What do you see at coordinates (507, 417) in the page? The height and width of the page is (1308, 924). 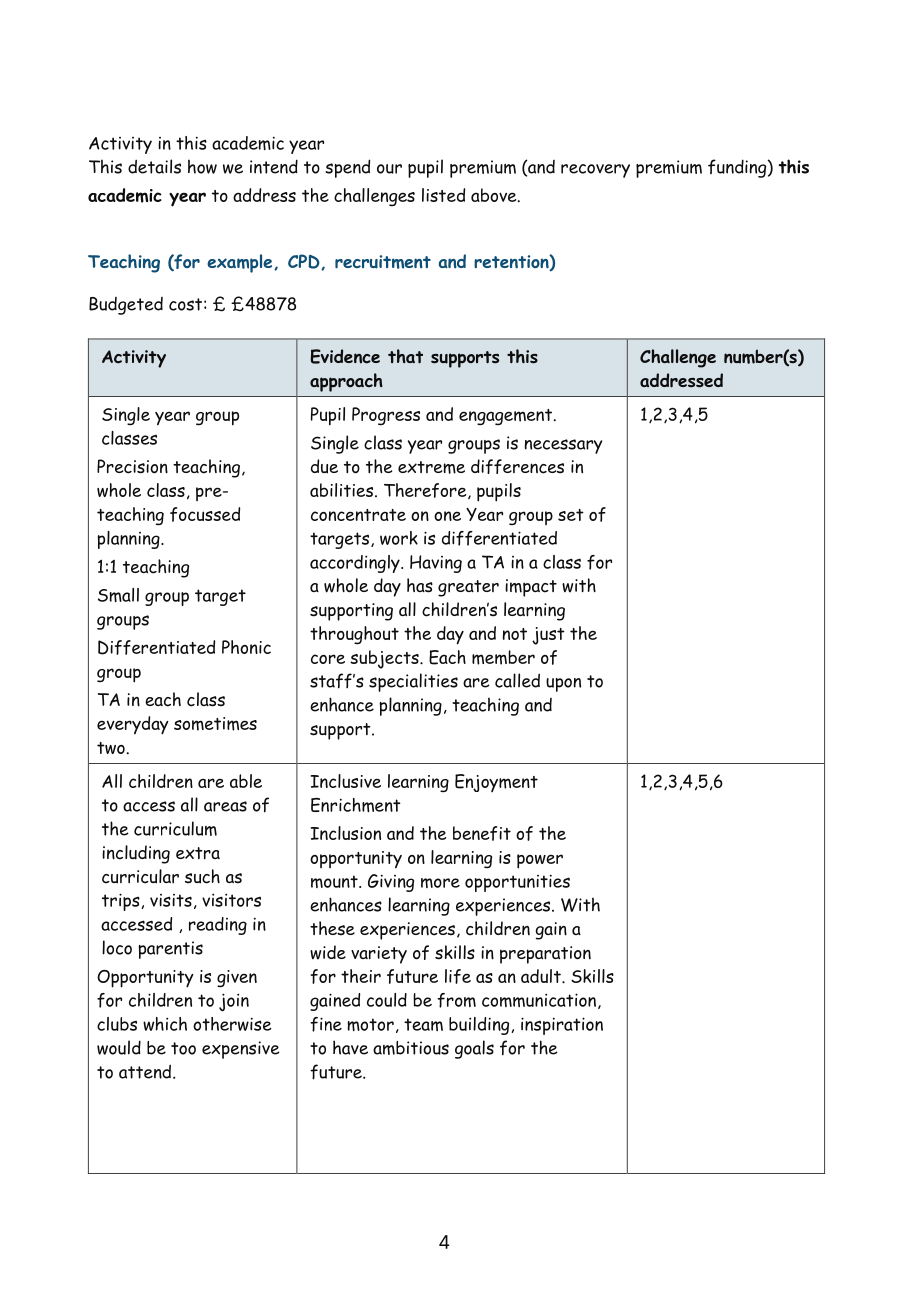 I see `engagement` at bounding box center [507, 417].
